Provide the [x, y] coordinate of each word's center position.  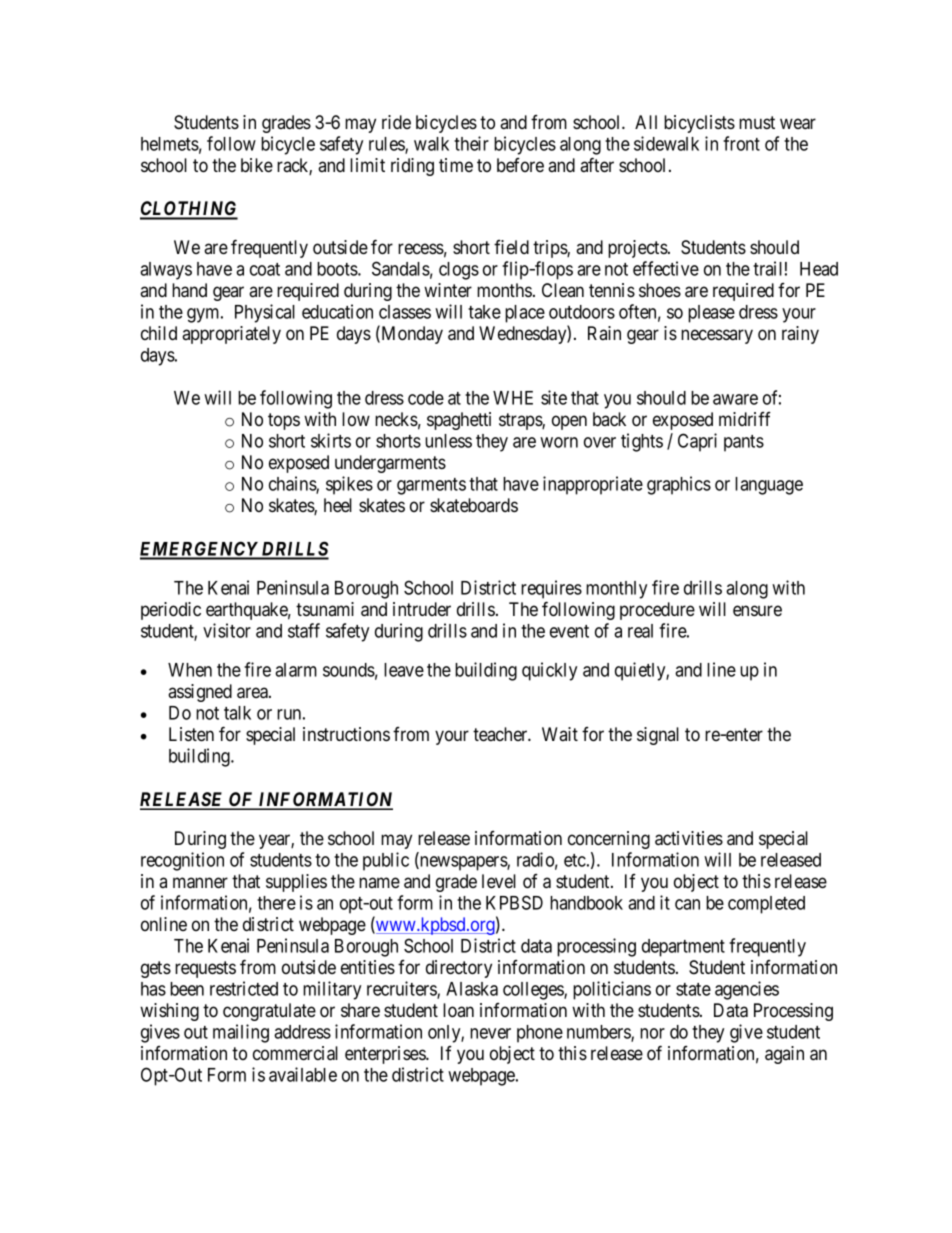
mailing [241, 1033]
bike [257, 165]
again [784, 1055]
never [490, 1033]
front [741, 143]
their [471, 143]
